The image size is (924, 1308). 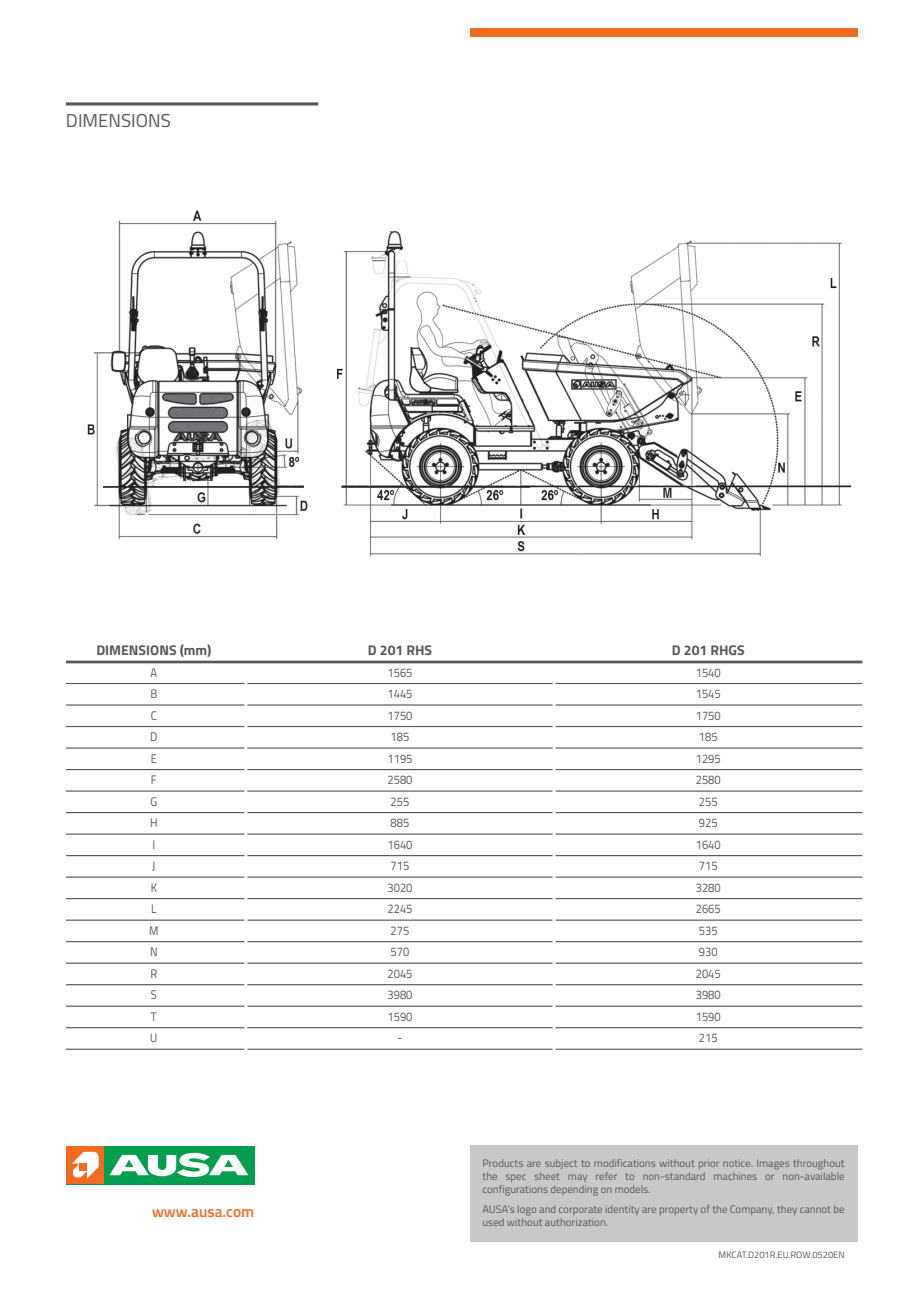 What do you see at coordinates (516, 1178) in the screenshot?
I see `spec` at bounding box center [516, 1178].
